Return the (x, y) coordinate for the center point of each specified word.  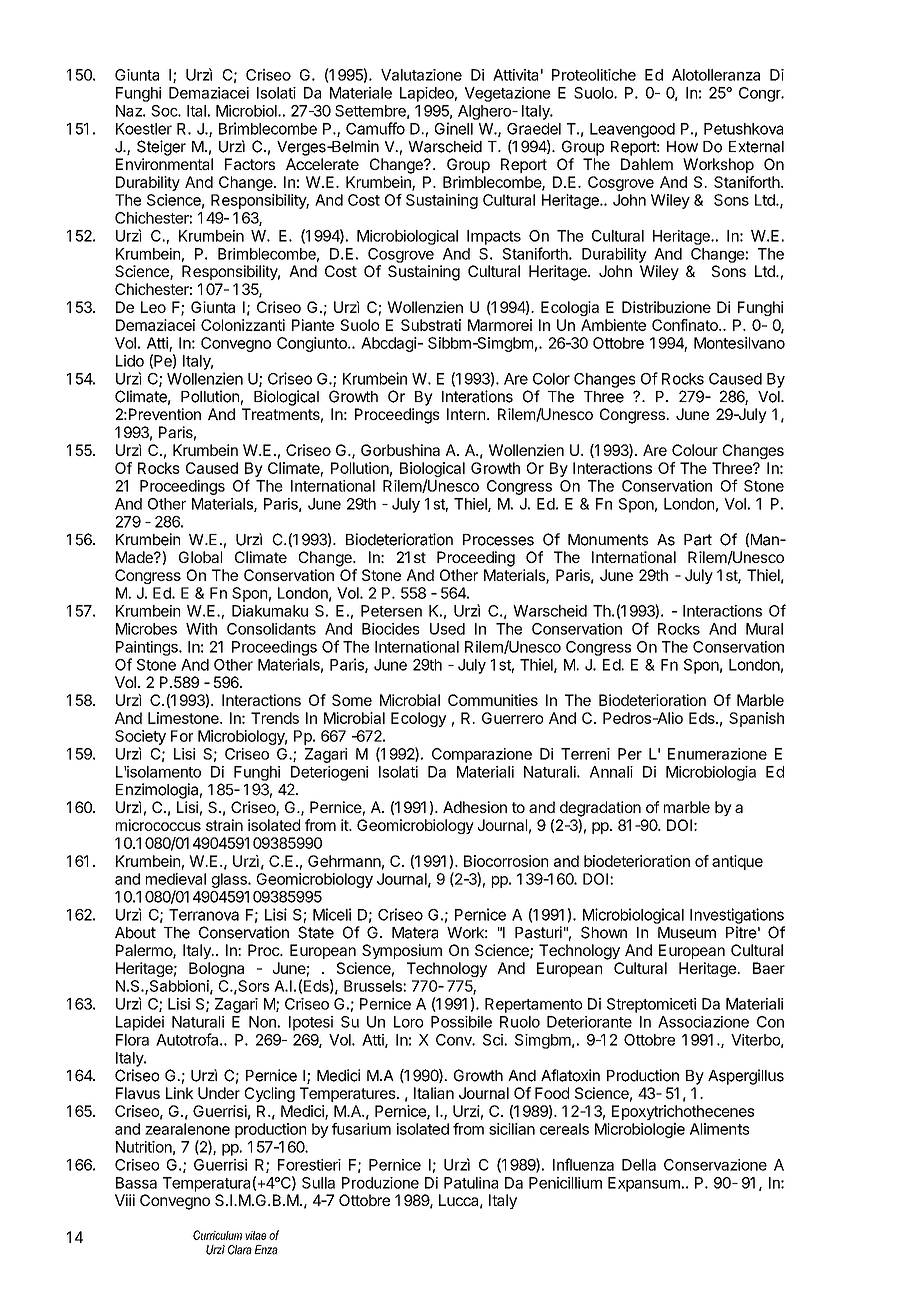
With (201, 629)
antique (737, 862)
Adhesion (475, 807)
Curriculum (217, 1235)
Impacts (494, 237)
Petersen (391, 611)
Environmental (164, 164)
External (756, 147)
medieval (176, 879)
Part (698, 540)
